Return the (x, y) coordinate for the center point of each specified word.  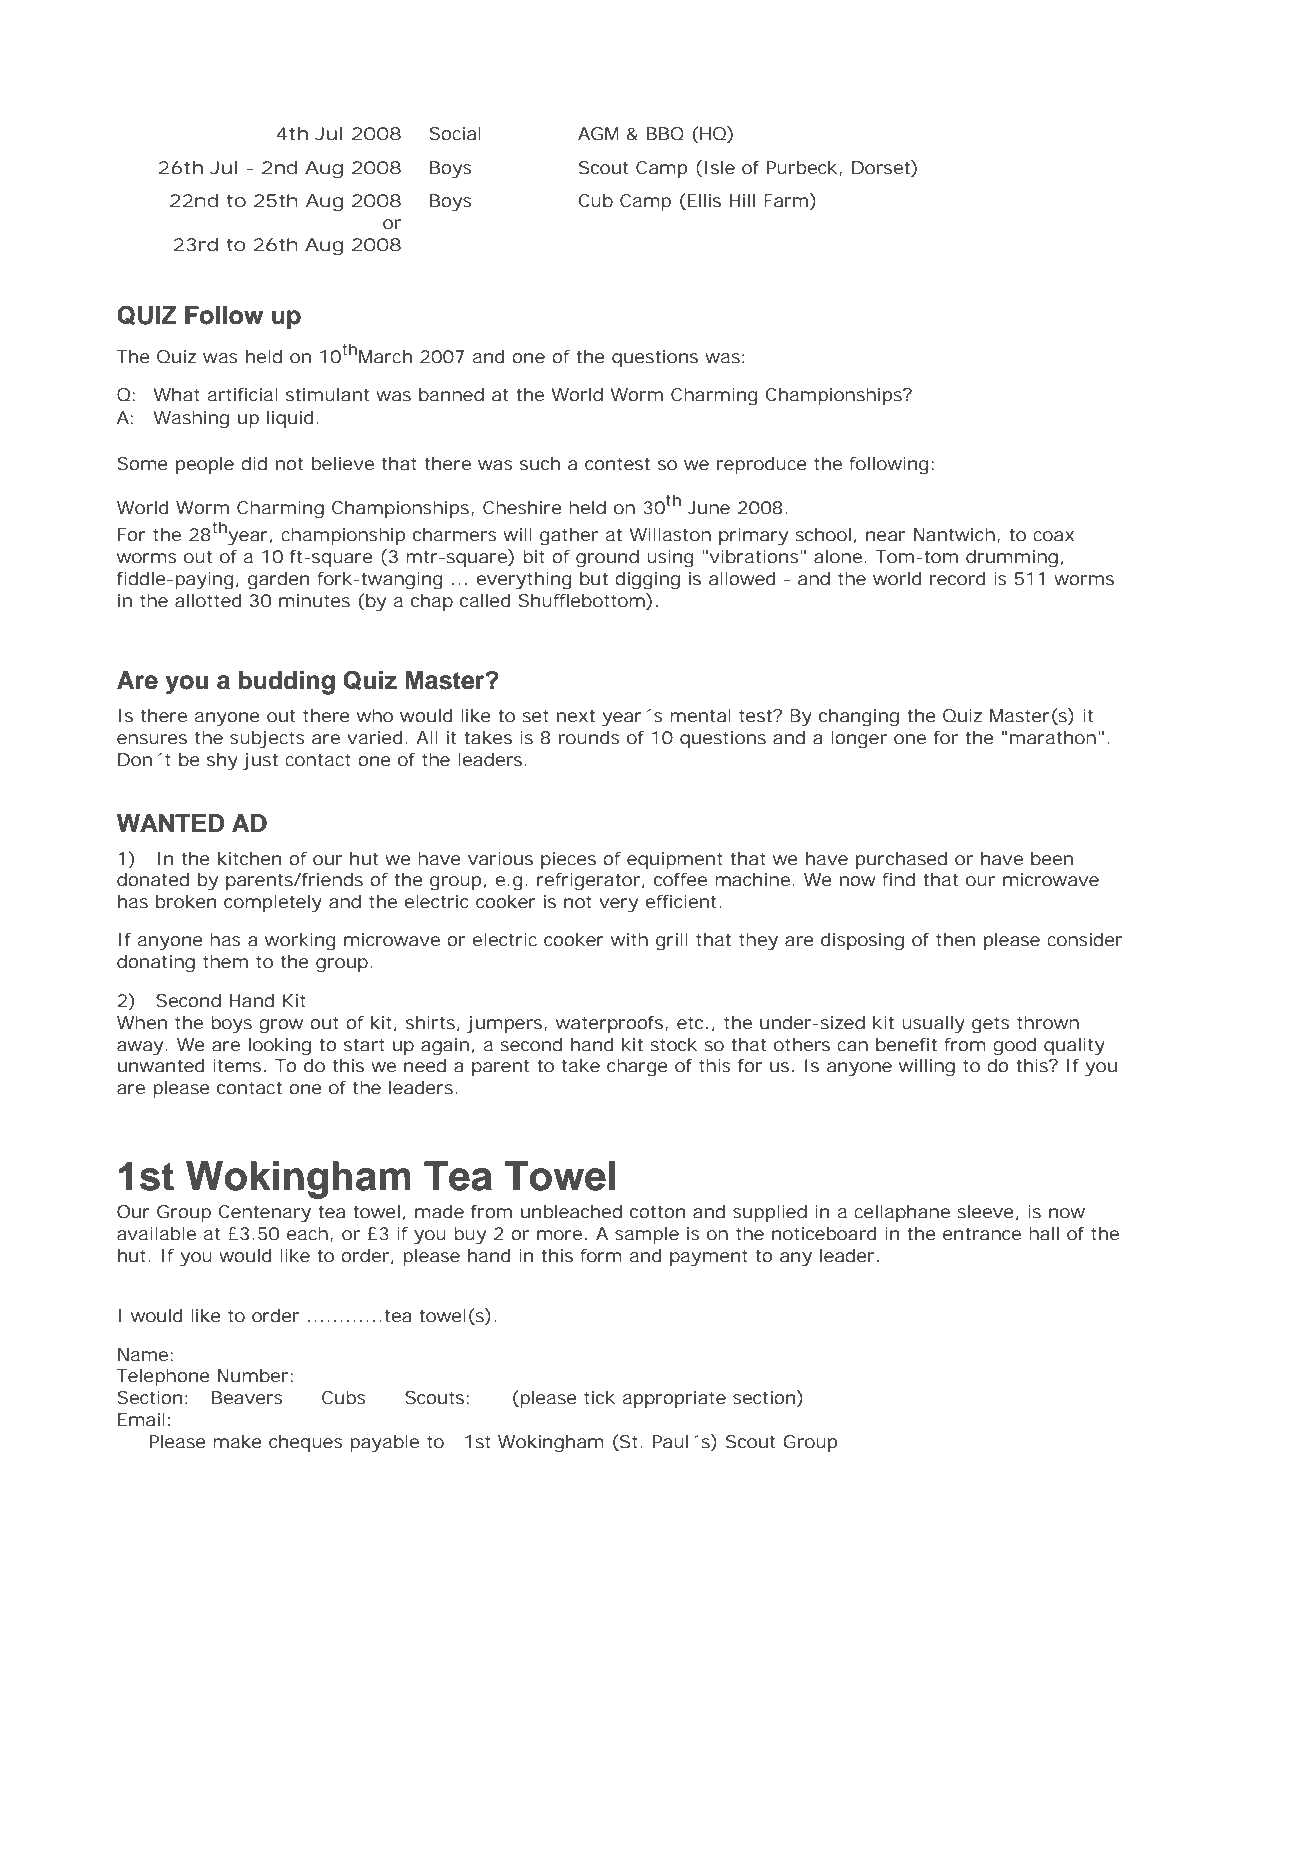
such (540, 463)
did (254, 463)
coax (1053, 536)
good (1014, 1047)
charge (637, 1068)
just (260, 761)
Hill (742, 200)
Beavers (247, 1397)
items (237, 1065)
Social (455, 133)
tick (599, 1397)
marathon (1053, 737)
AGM (598, 133)
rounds (589, 737)
